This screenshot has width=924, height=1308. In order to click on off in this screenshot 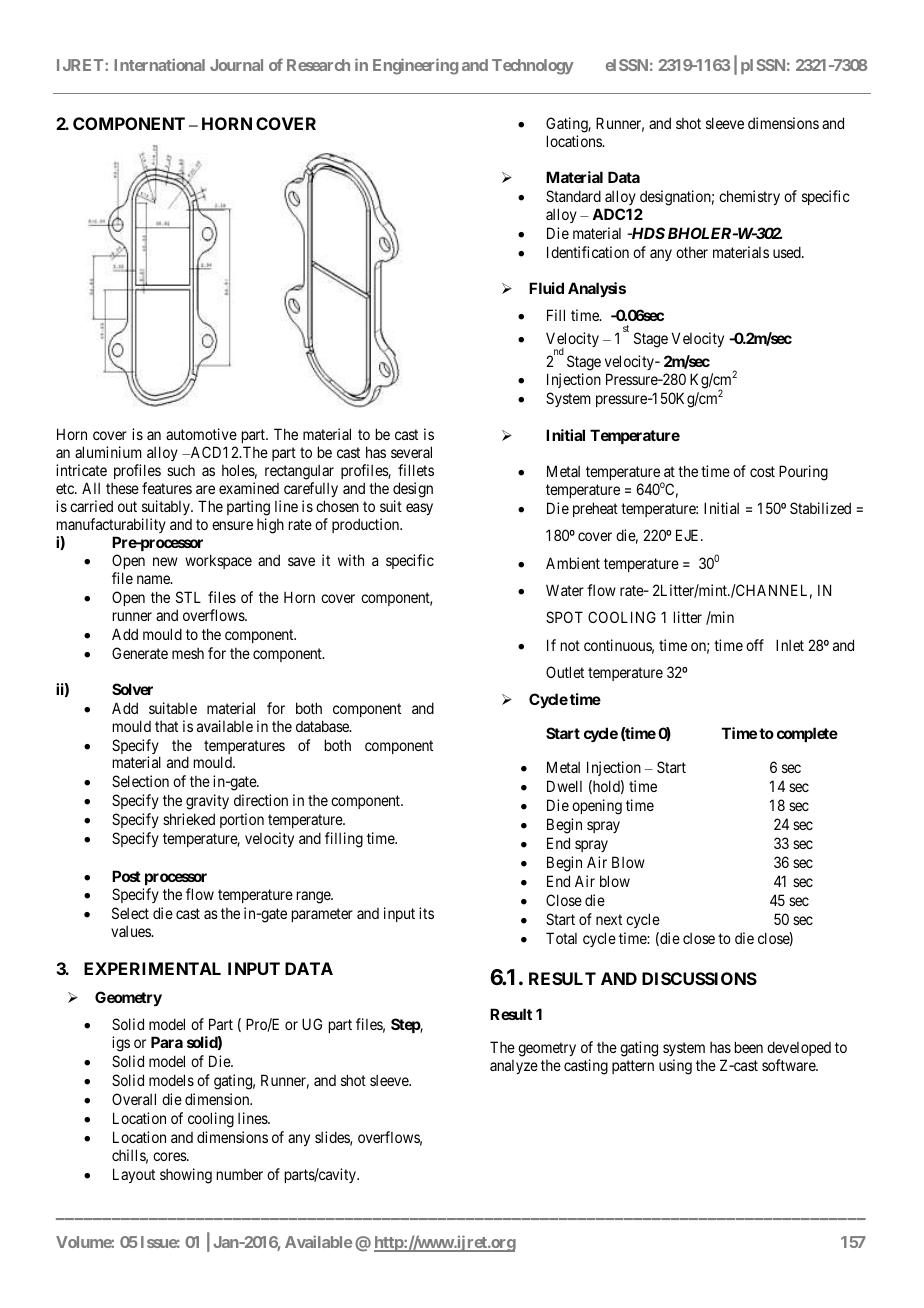, I will do `click(755, 645)`.
